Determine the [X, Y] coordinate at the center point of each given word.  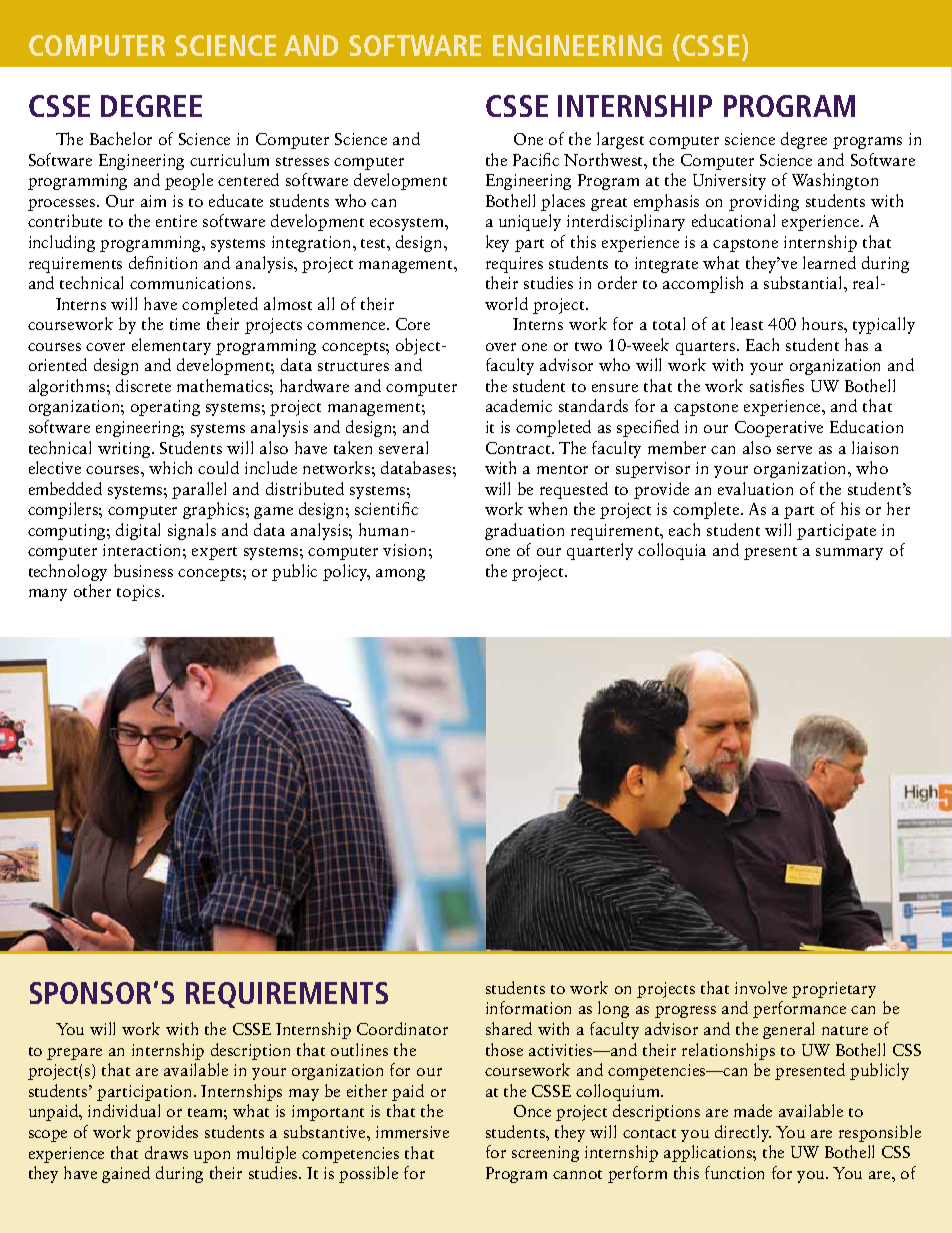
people [189, 181]
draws [166, 1152]
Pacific [536, 159]
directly [743, 1133]
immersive [412, 1132]
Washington [835, 181]
